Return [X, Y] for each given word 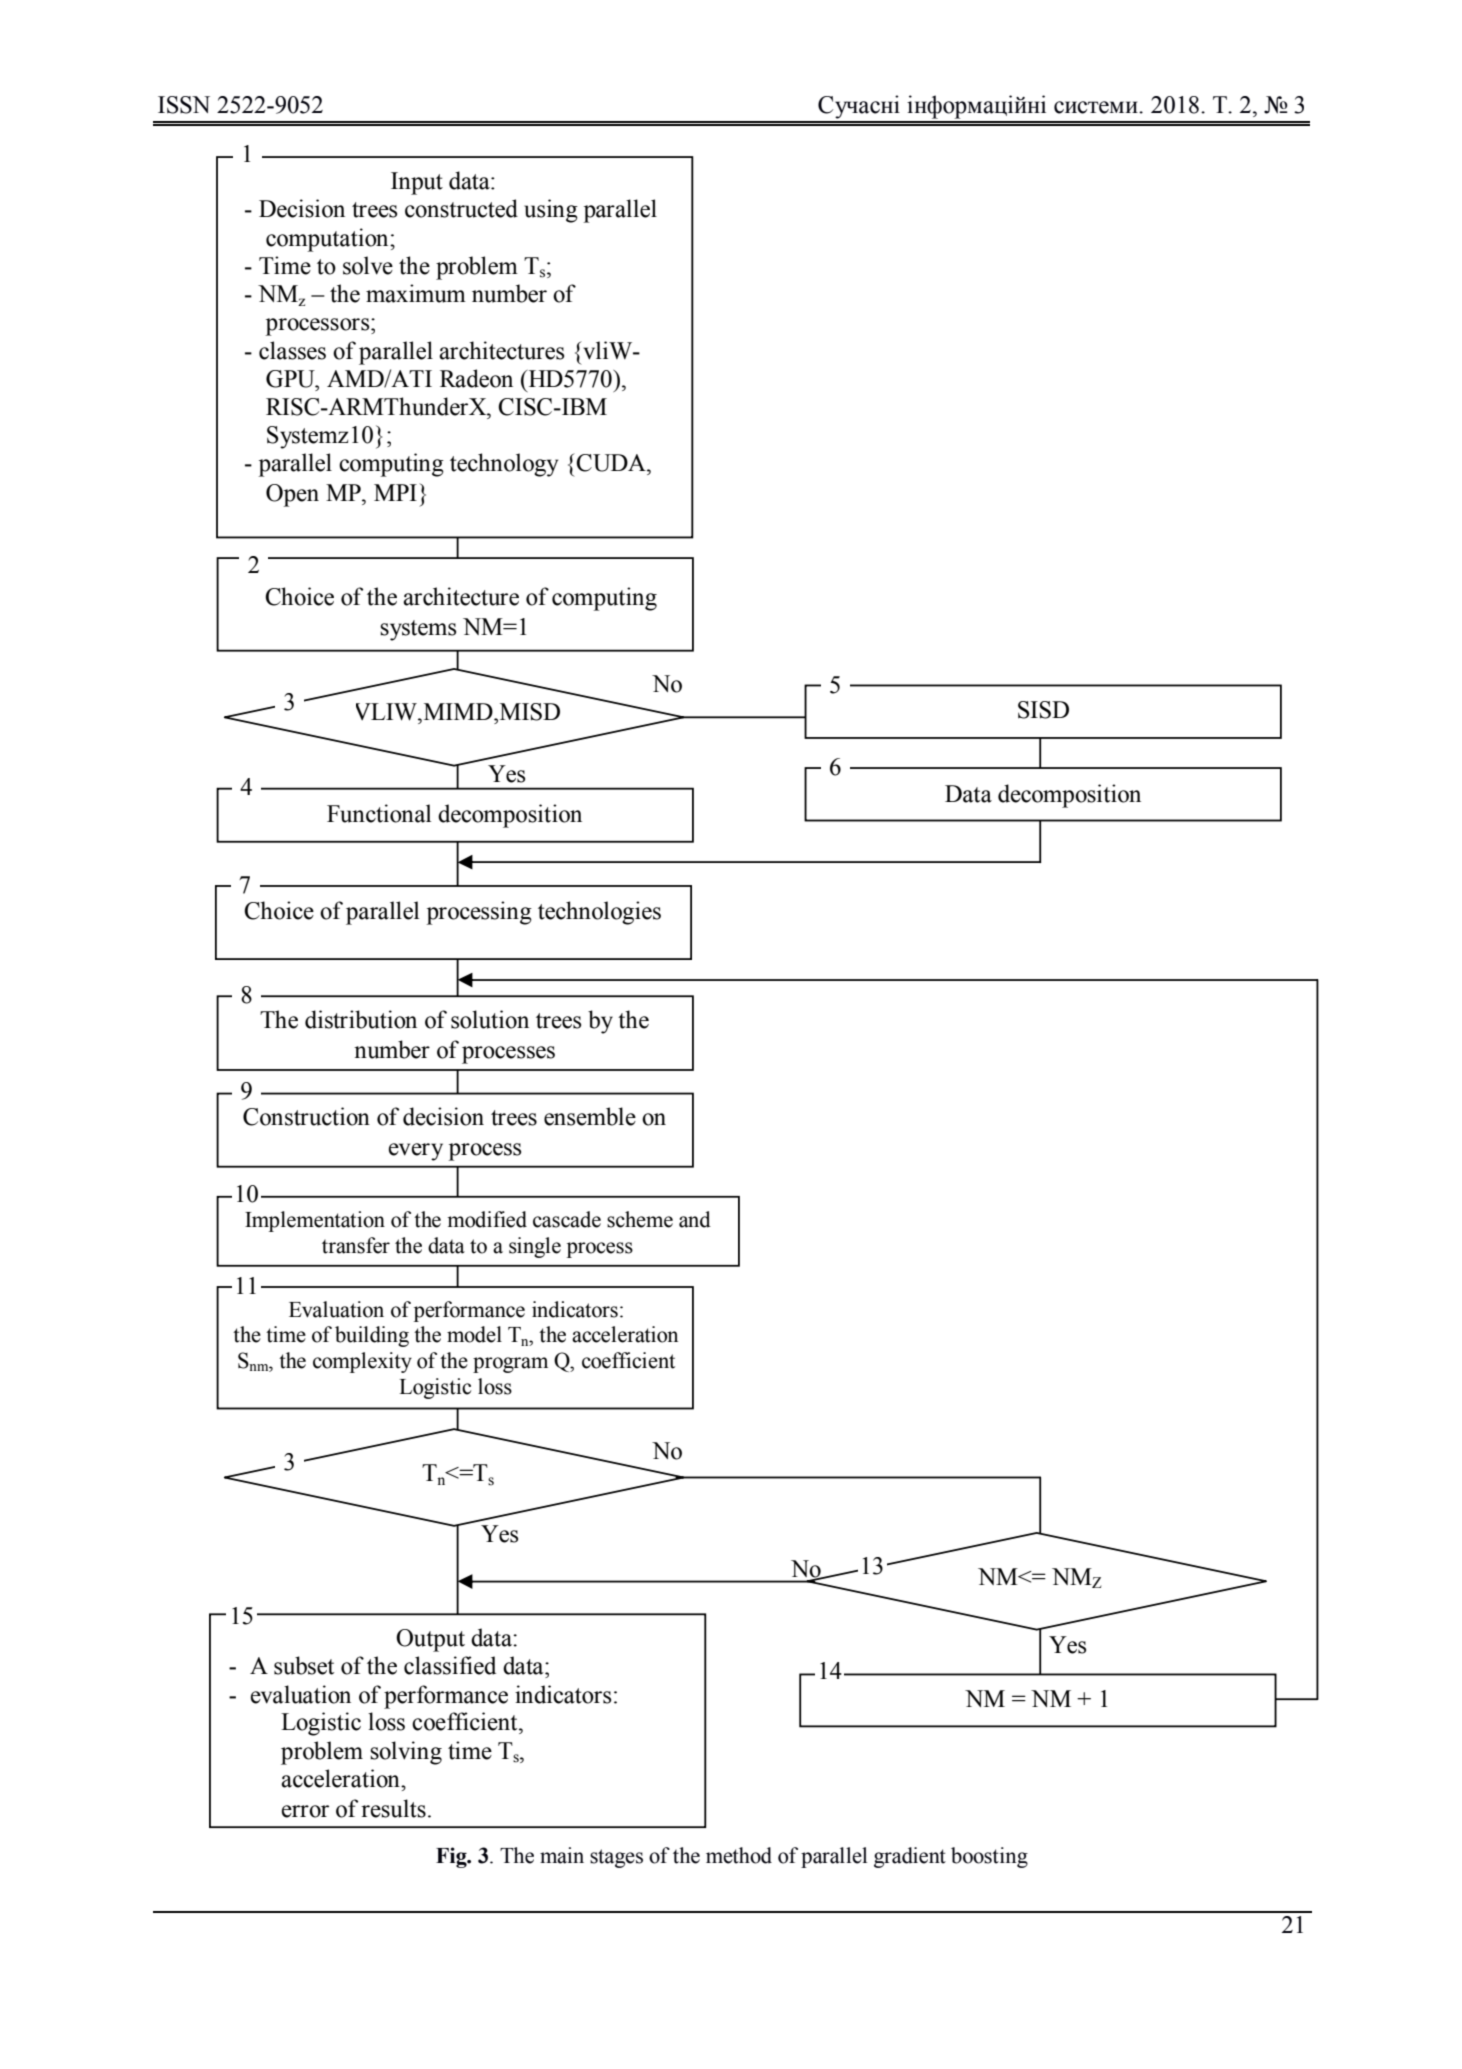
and [695, 1219]
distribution [361, 1019]
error [305, 1811]
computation [328, 240]
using [551, 211]
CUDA [612, 463]
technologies [599, 913]
